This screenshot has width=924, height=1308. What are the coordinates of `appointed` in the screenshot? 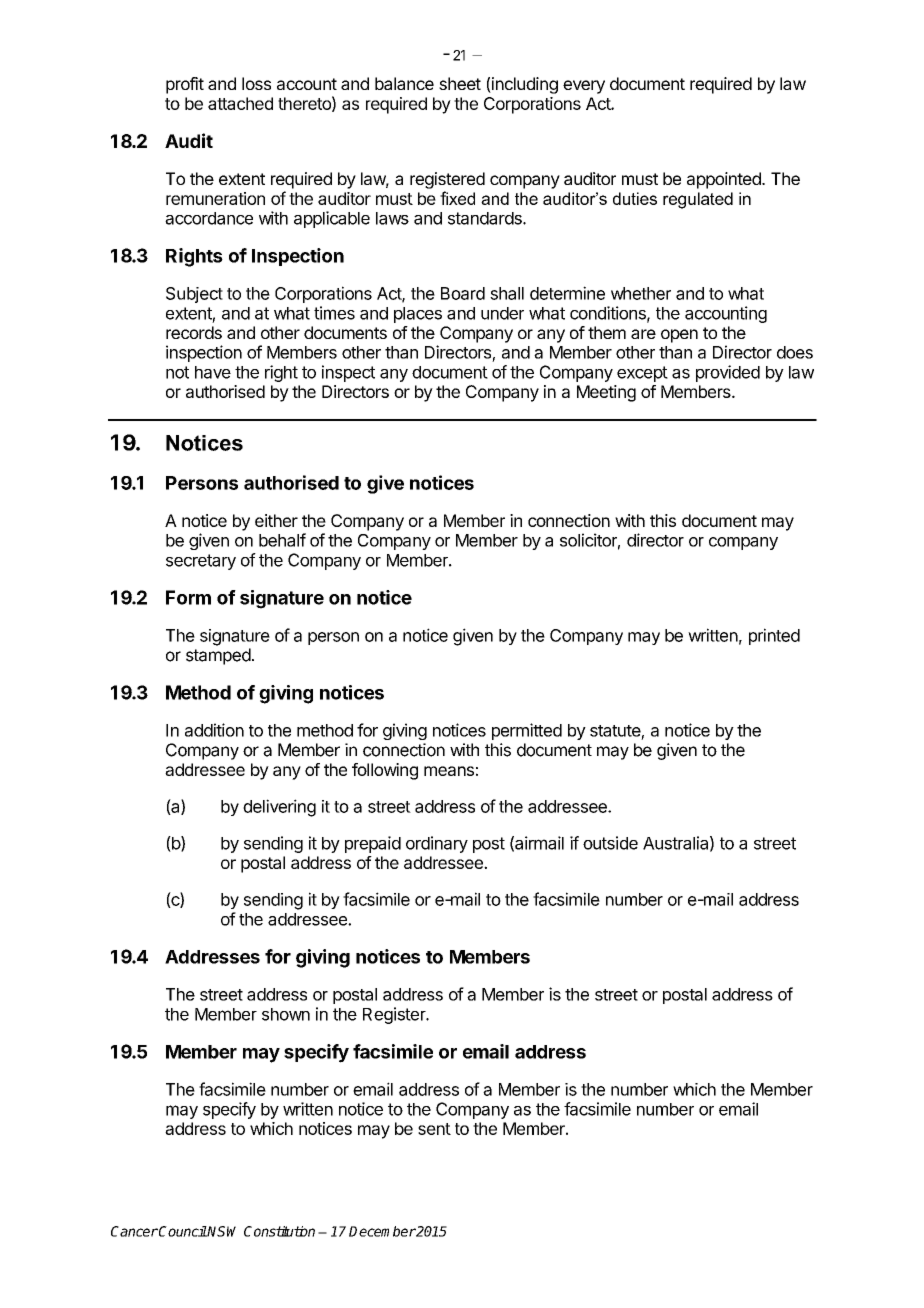 It's located at (725, 180).
